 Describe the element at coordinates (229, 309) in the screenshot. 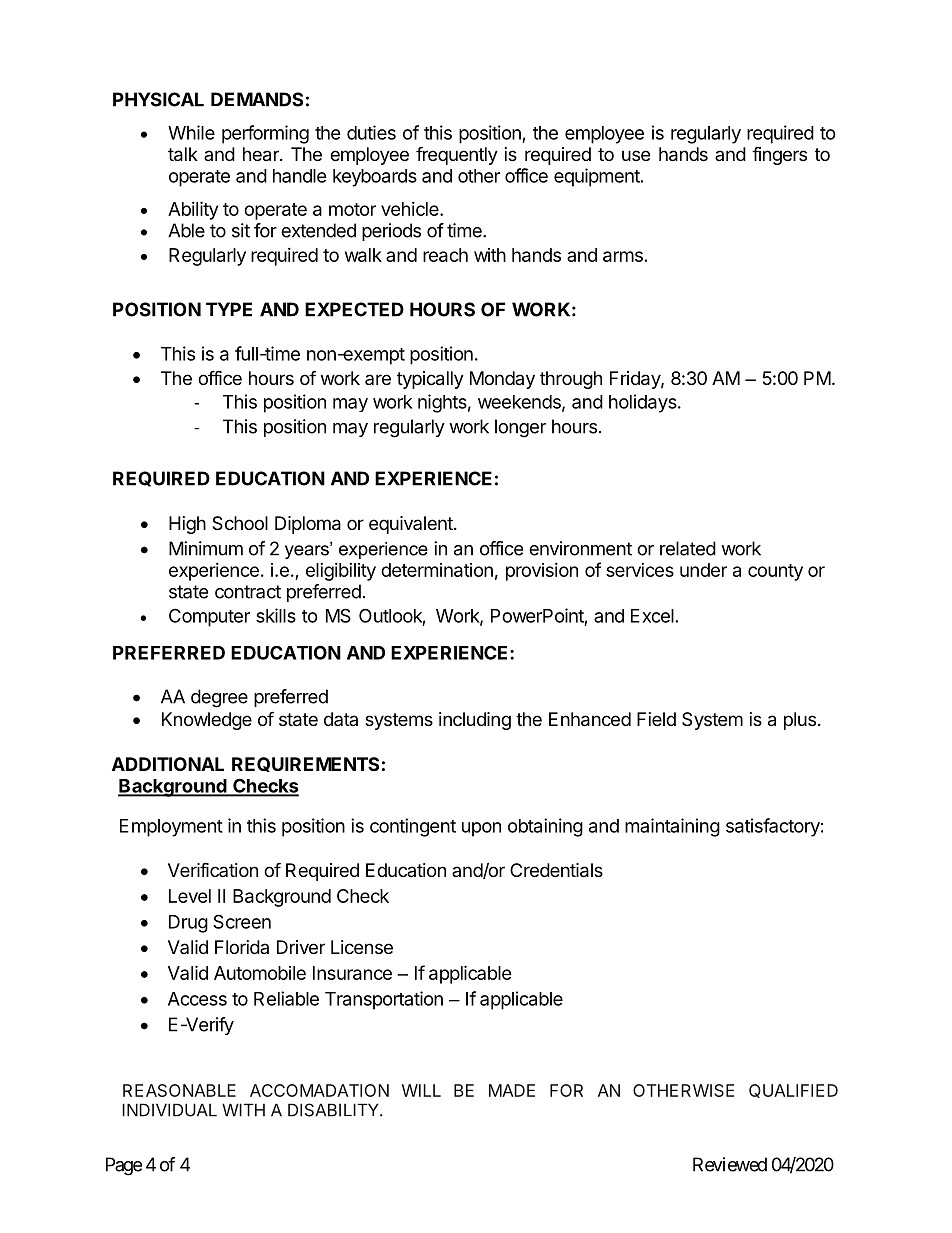

I see `TYPE` at that location.
